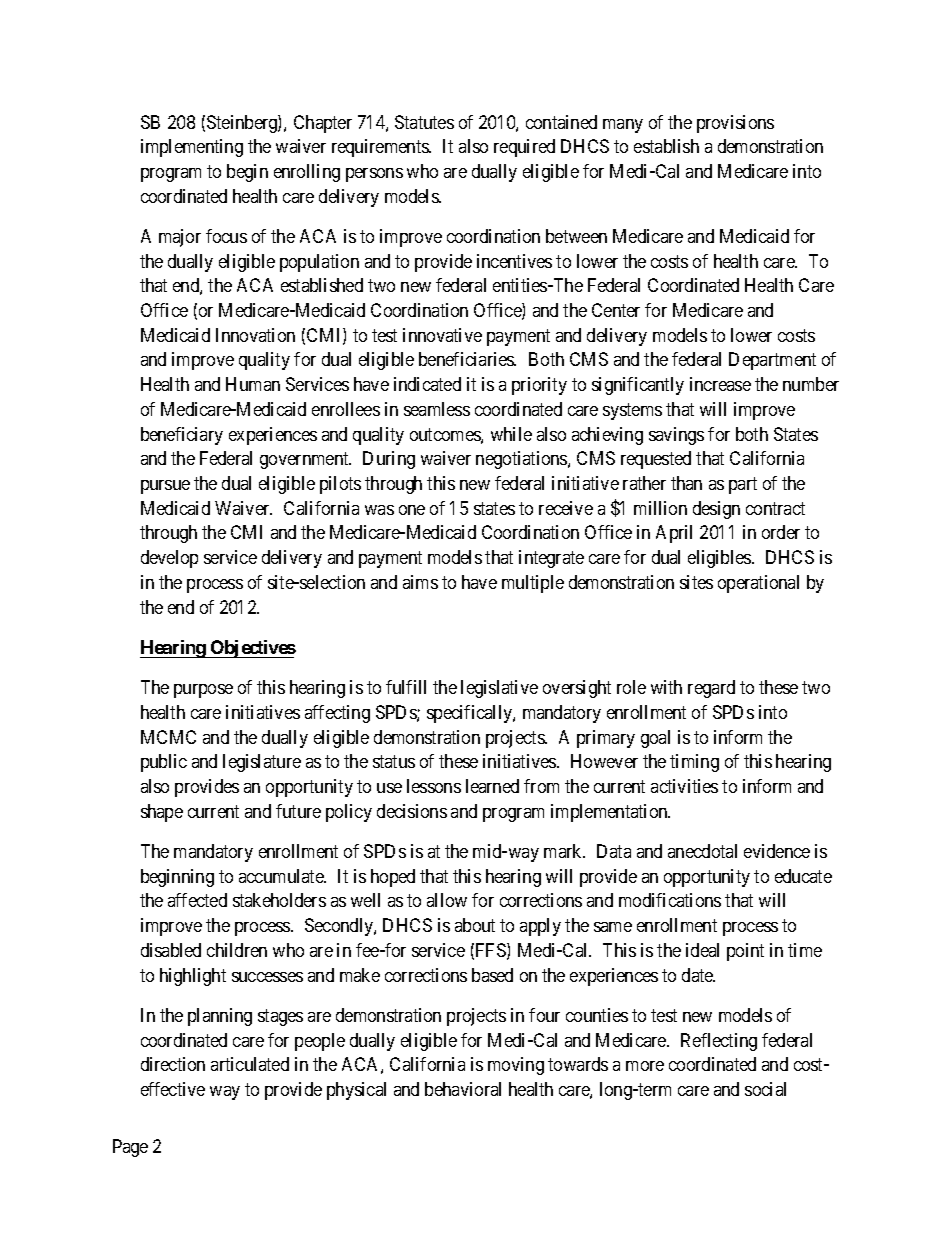 Image resolution: width=952 pixels, height=1233 pixels. Describe the element at coordinates (192, 148) in the screenshot. I see `implementing` at that location.
